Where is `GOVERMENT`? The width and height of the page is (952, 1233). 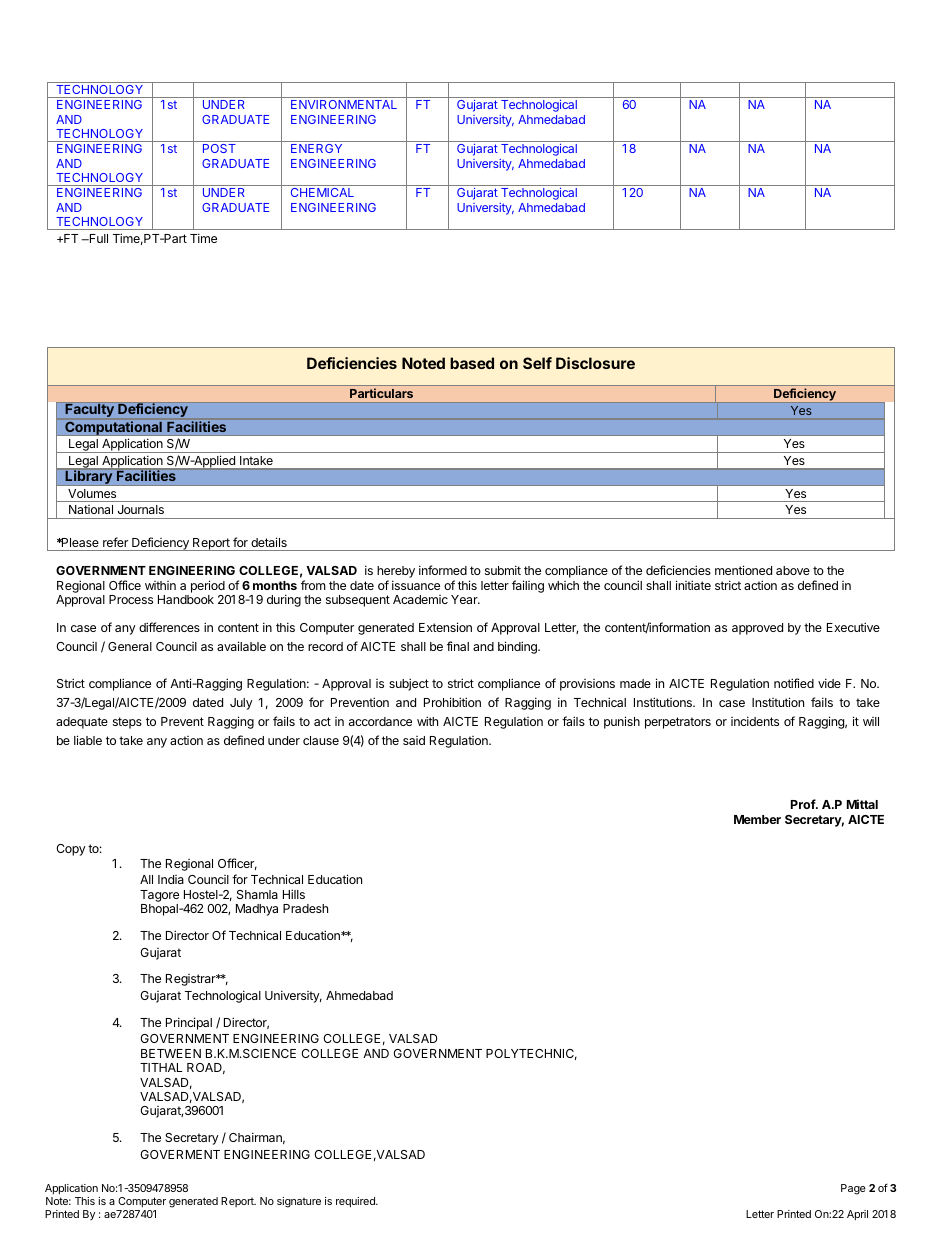
GOVERMENT is located at coordinates (180, 1154).
